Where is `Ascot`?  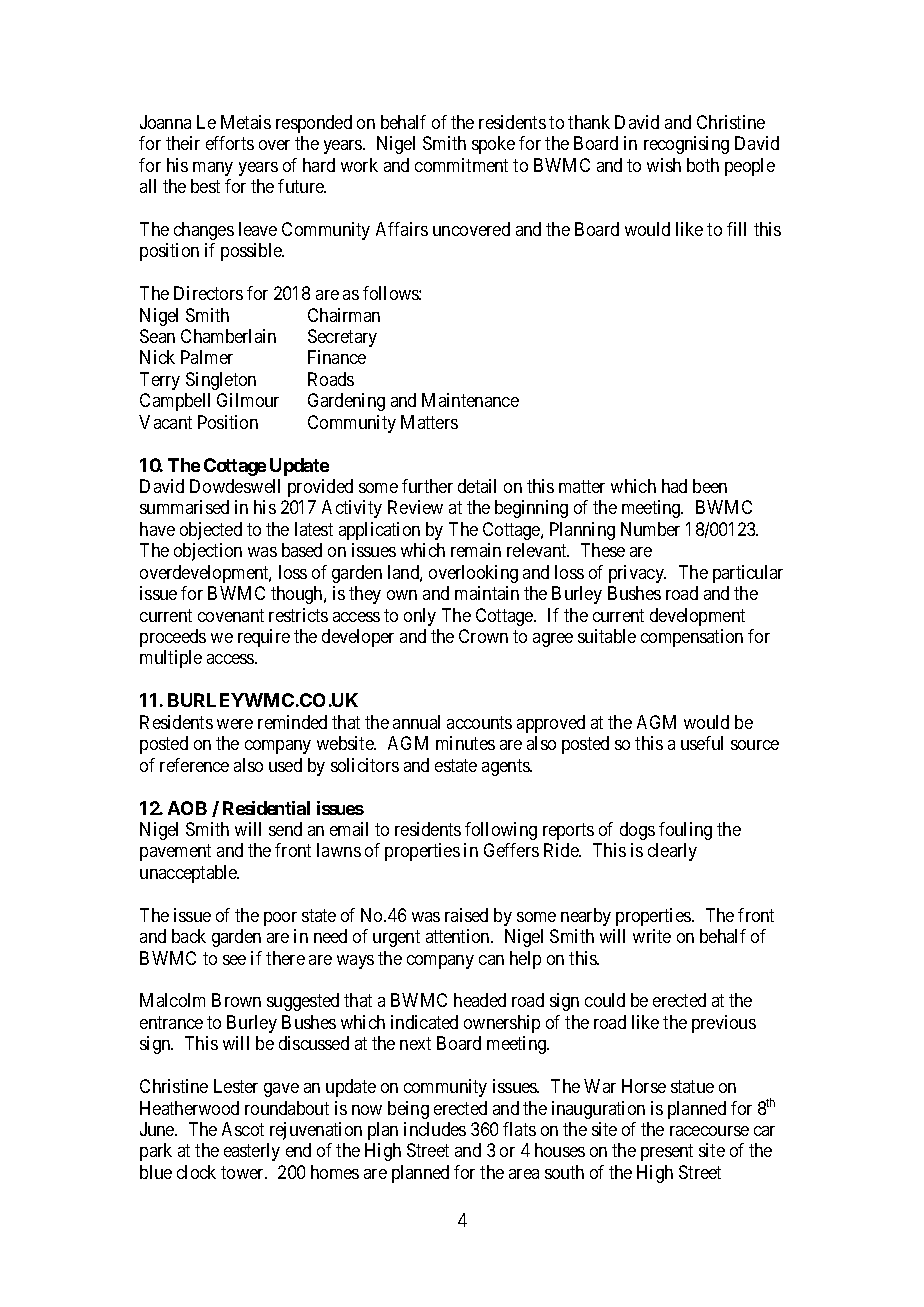 Ascot is located at coordinates (243, 1129).
